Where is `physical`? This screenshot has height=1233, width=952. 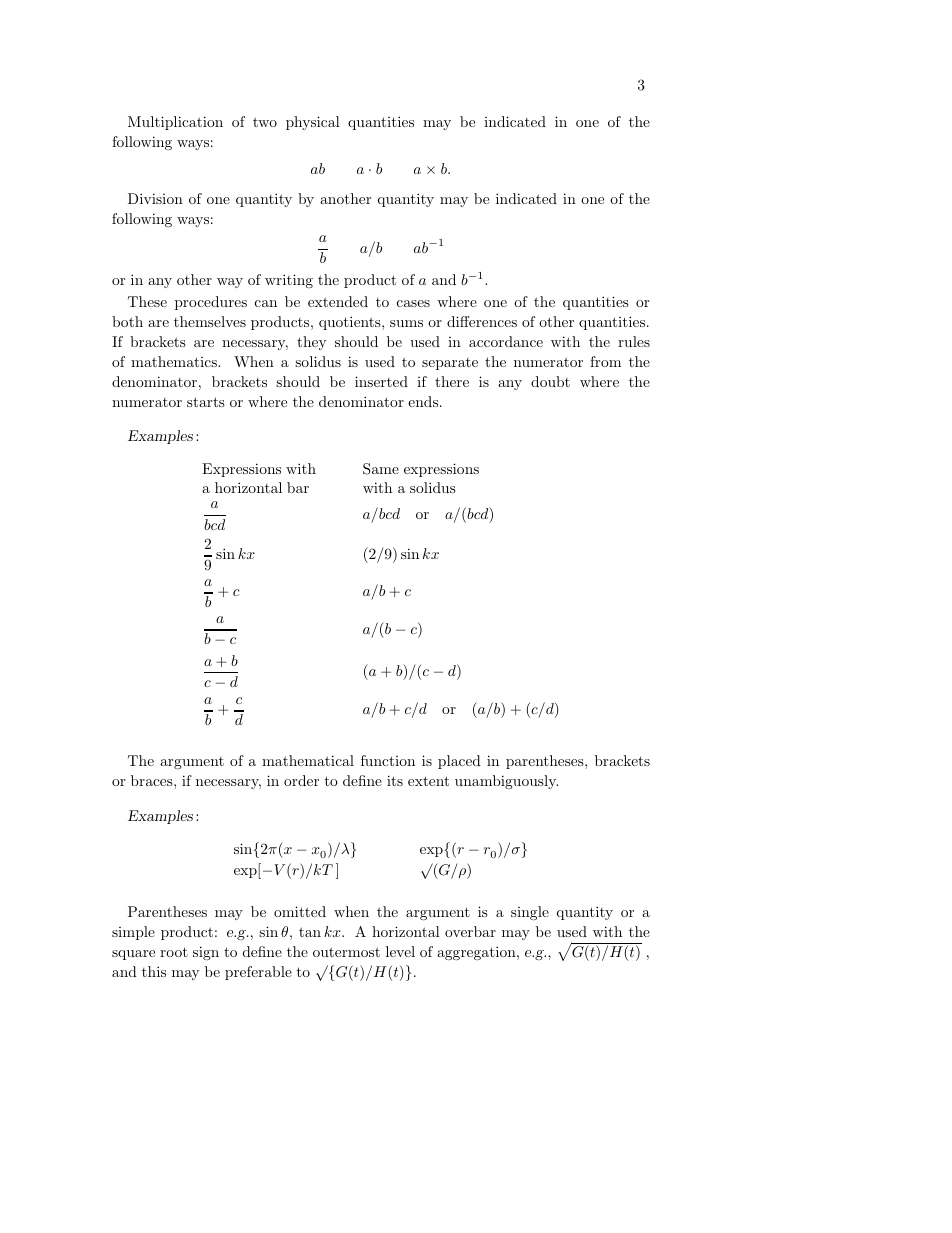
physical is located at coordinates (313, 123).
